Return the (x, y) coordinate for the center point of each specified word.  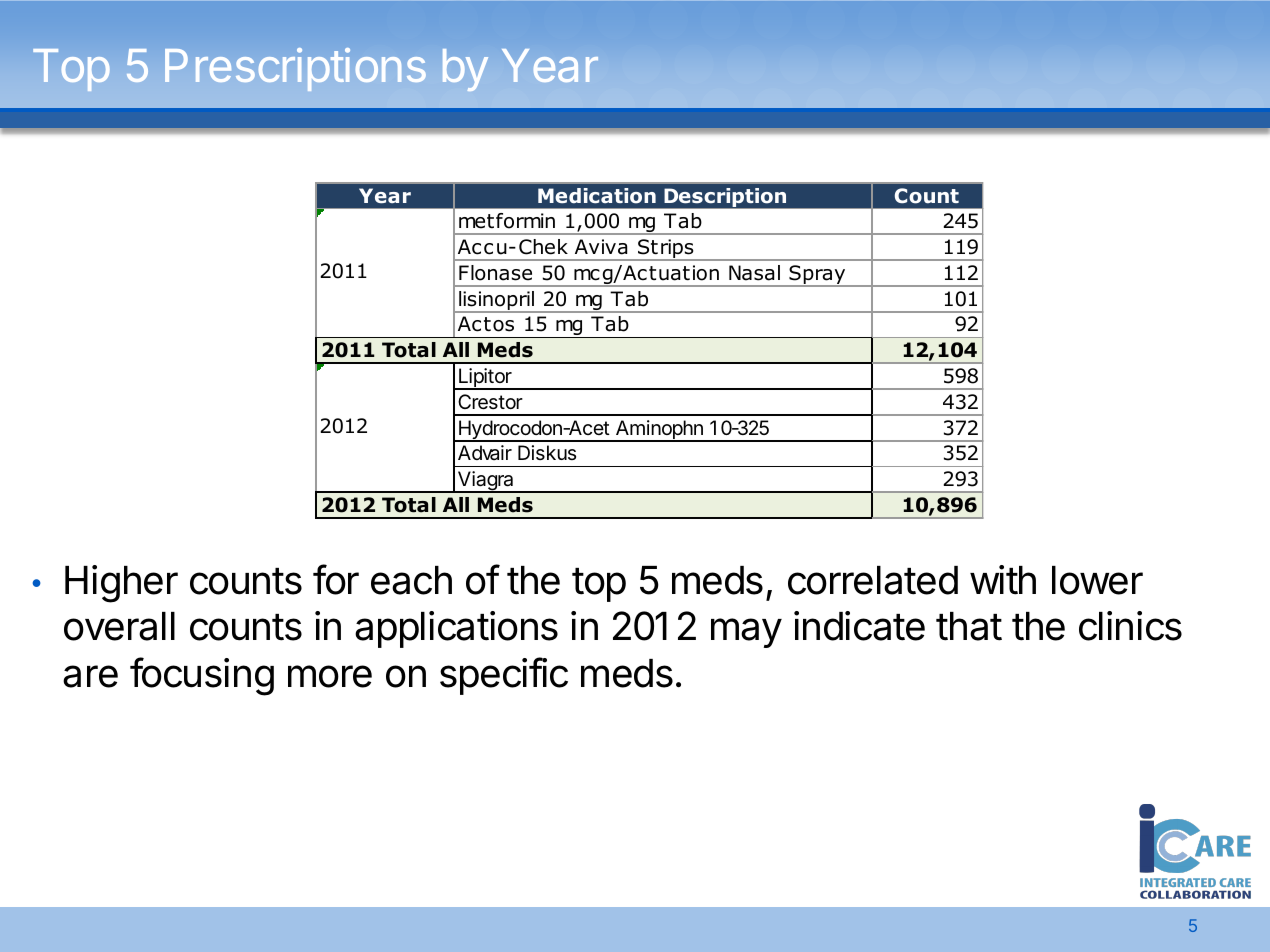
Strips (666, 250)
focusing (202, 676)
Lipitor (485, 379)
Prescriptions (295, 69)
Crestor (490, 402)
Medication (597, 196)
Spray (817, 276)
